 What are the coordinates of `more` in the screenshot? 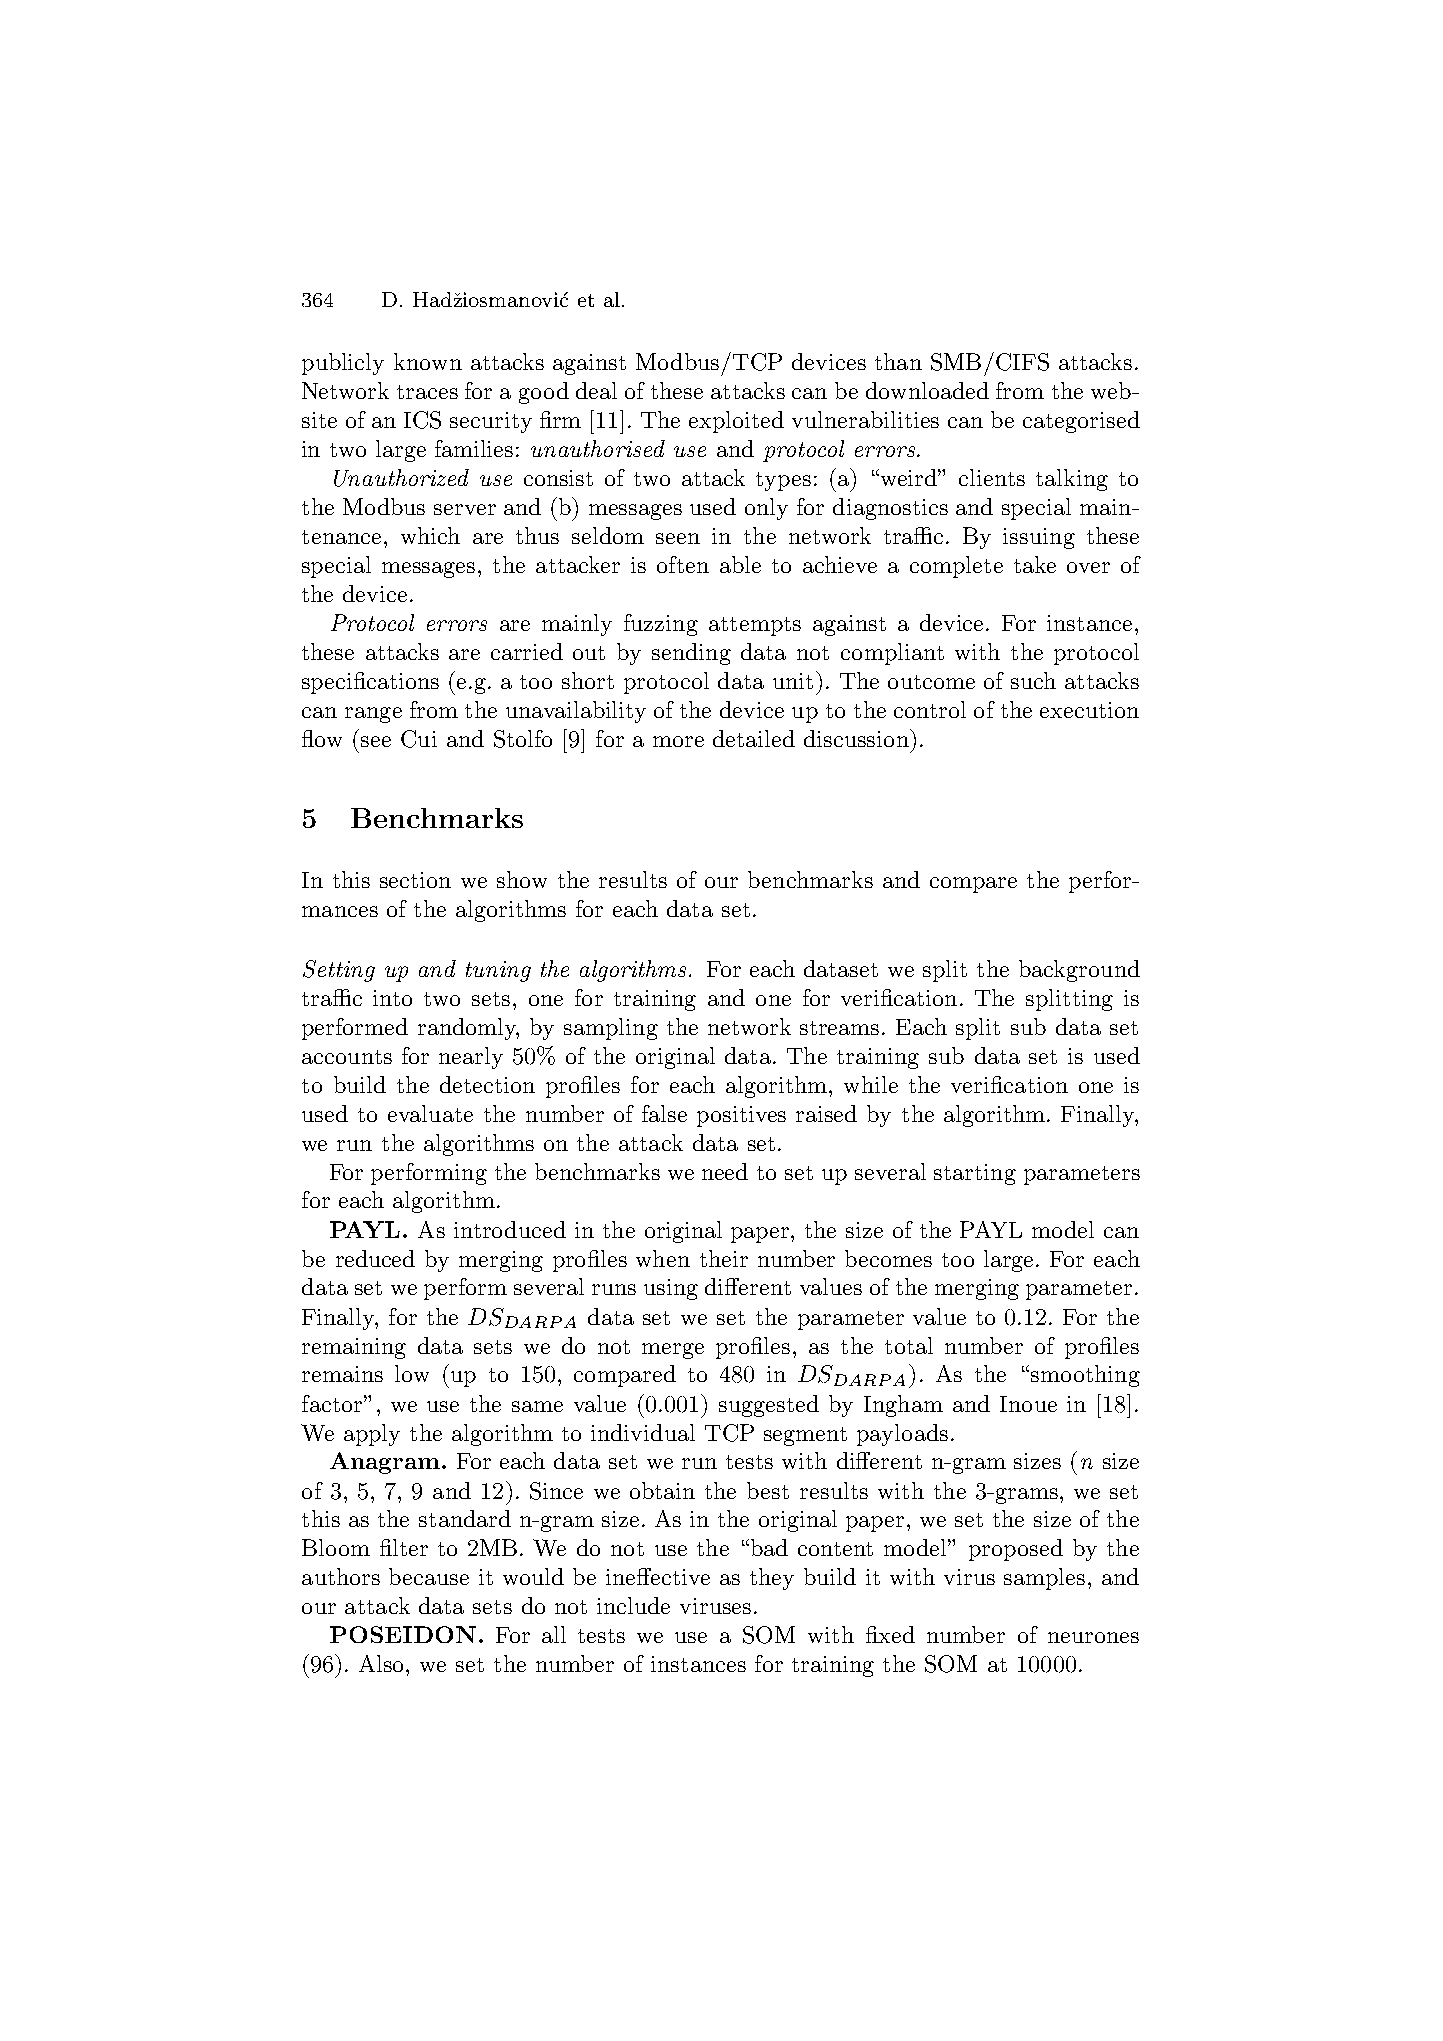 It's located at (678, 741).
